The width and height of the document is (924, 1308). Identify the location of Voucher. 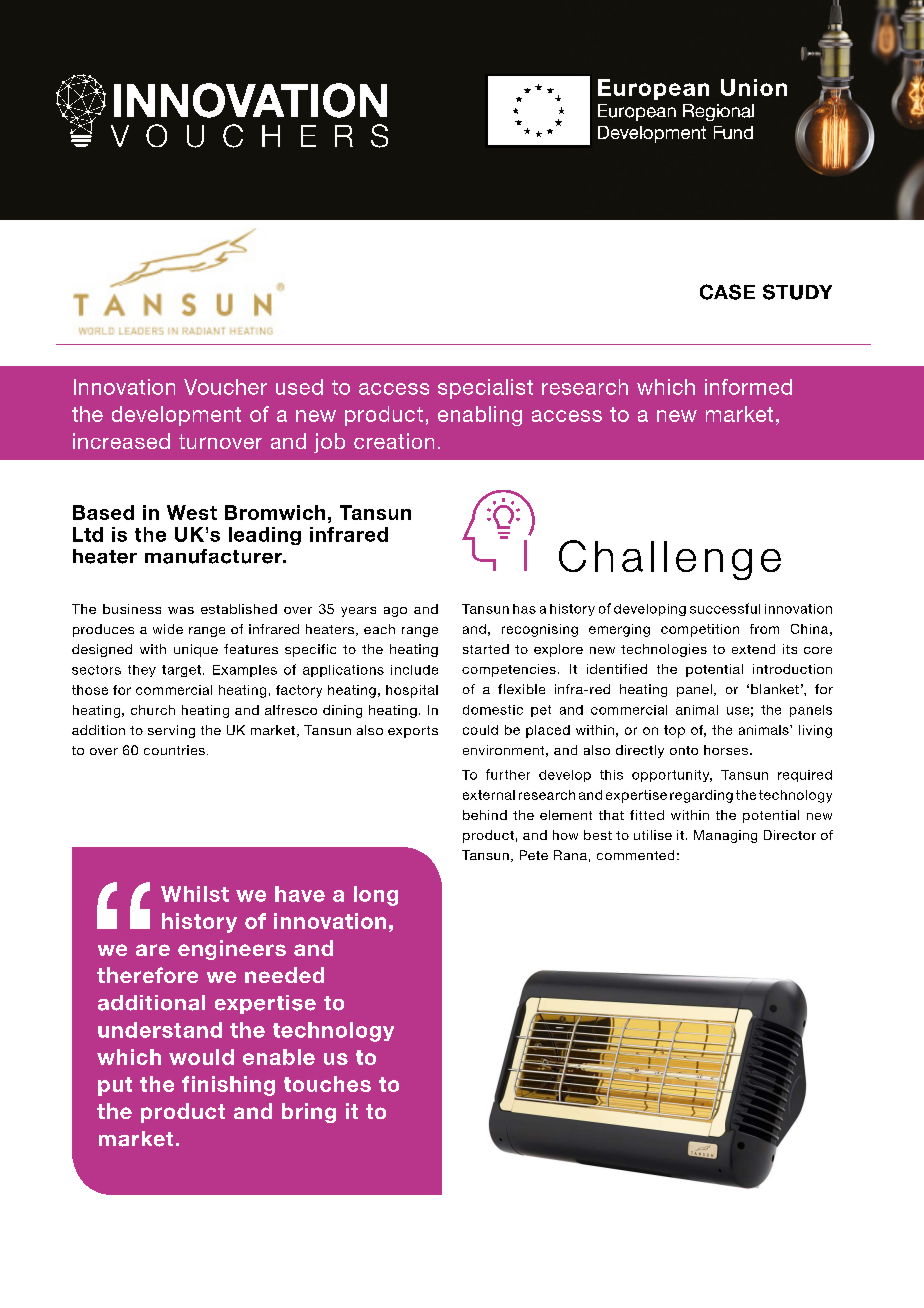
(225, 387).
